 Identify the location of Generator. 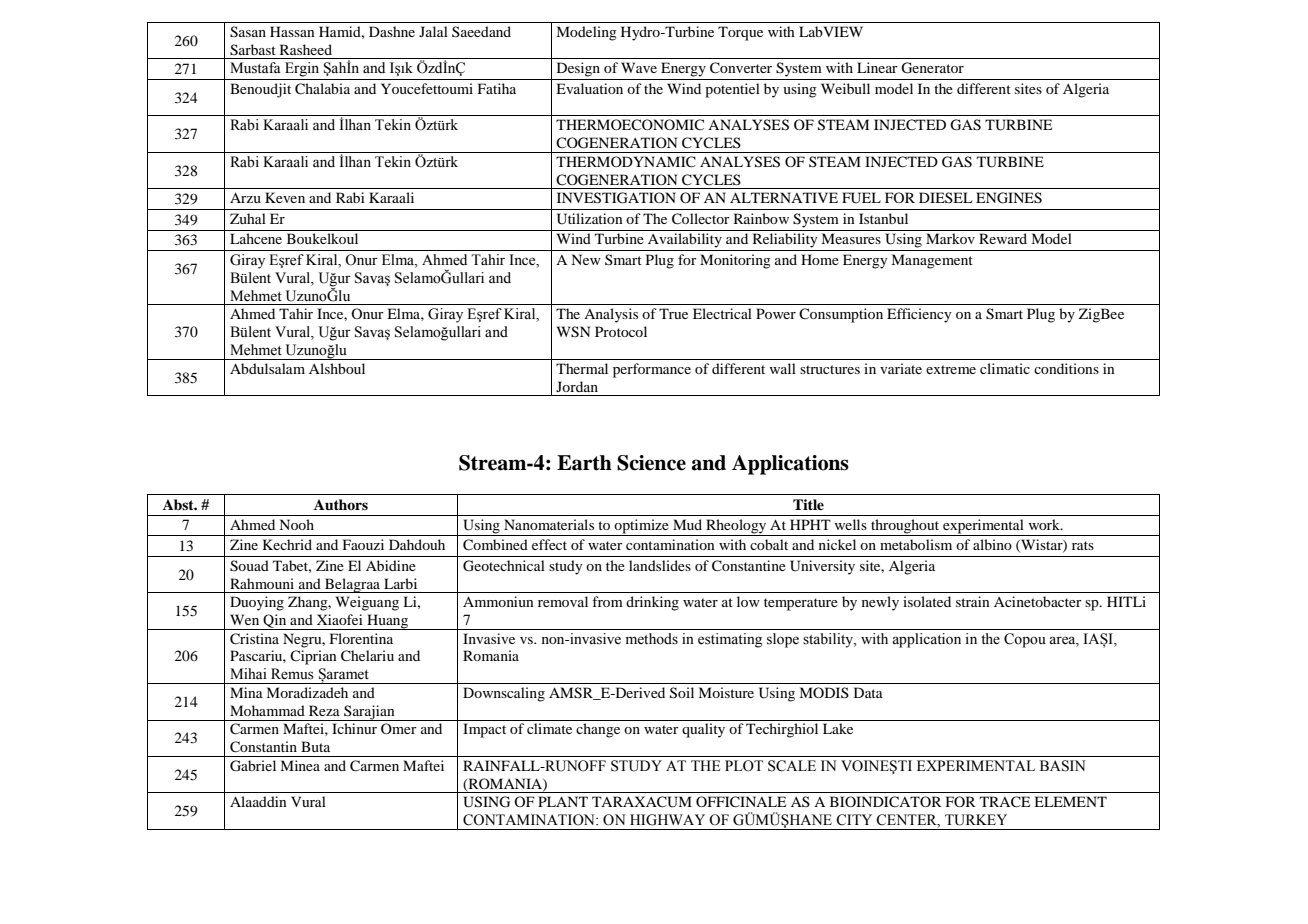
(932, 68).
